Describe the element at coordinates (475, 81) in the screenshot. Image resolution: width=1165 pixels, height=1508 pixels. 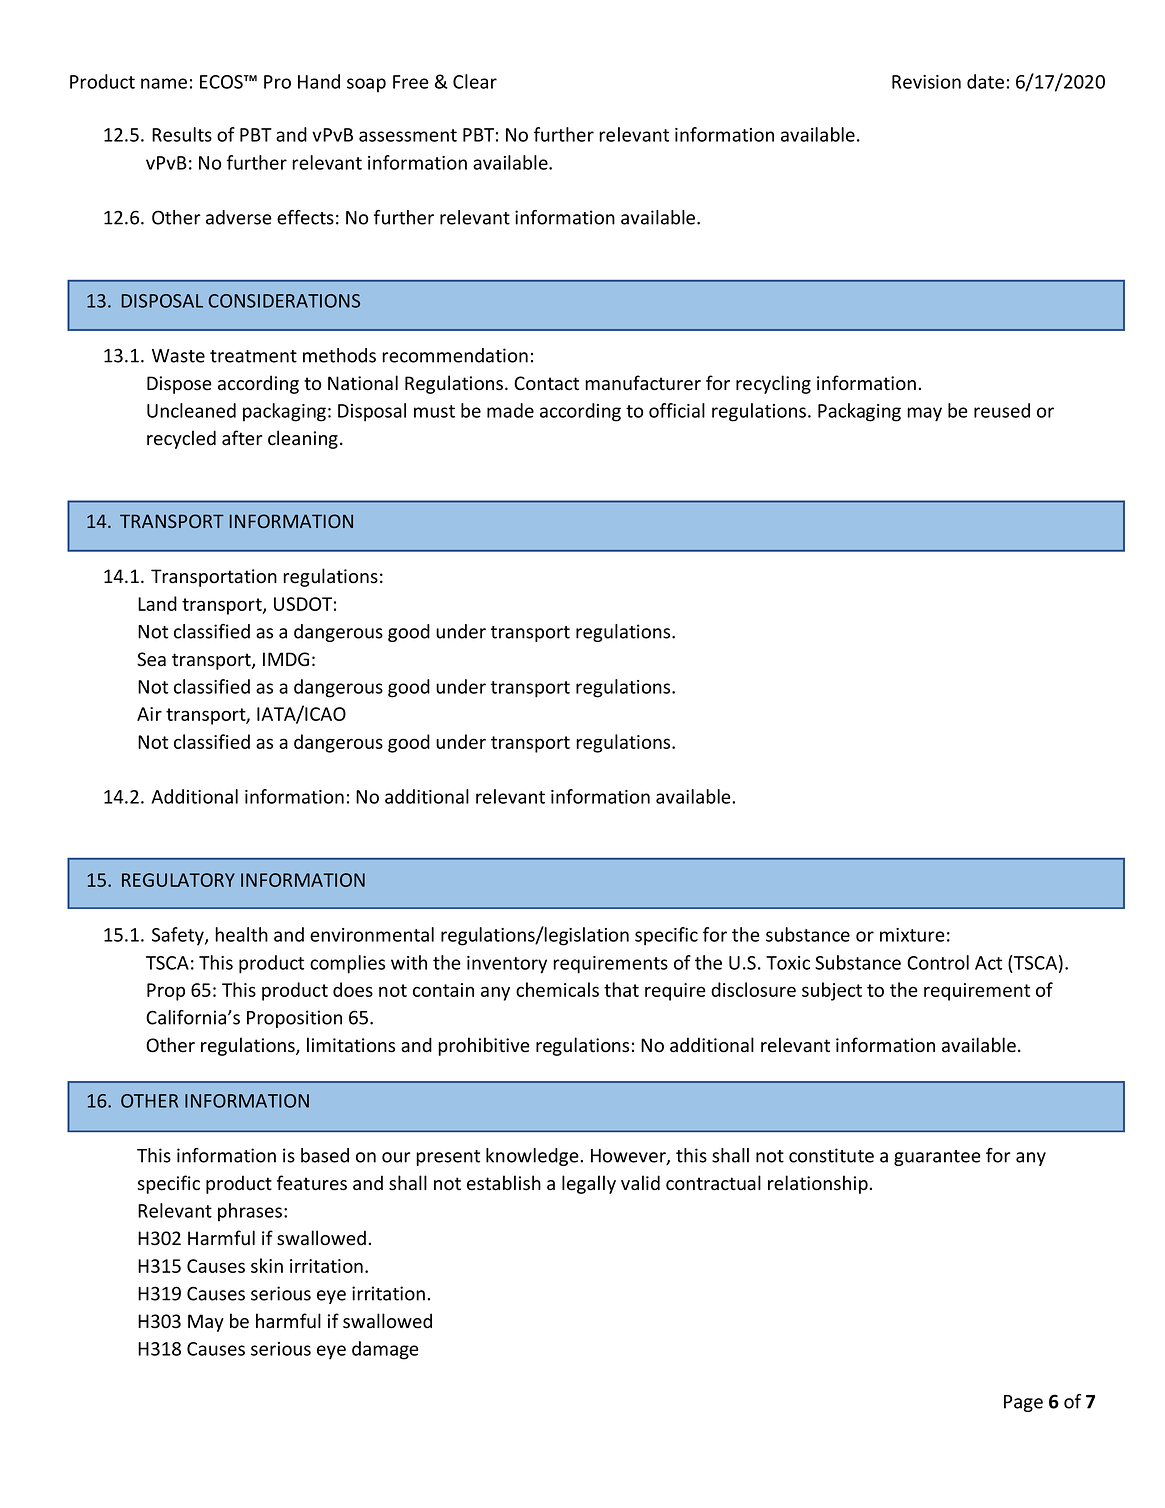
I see `Clear` at that location.
